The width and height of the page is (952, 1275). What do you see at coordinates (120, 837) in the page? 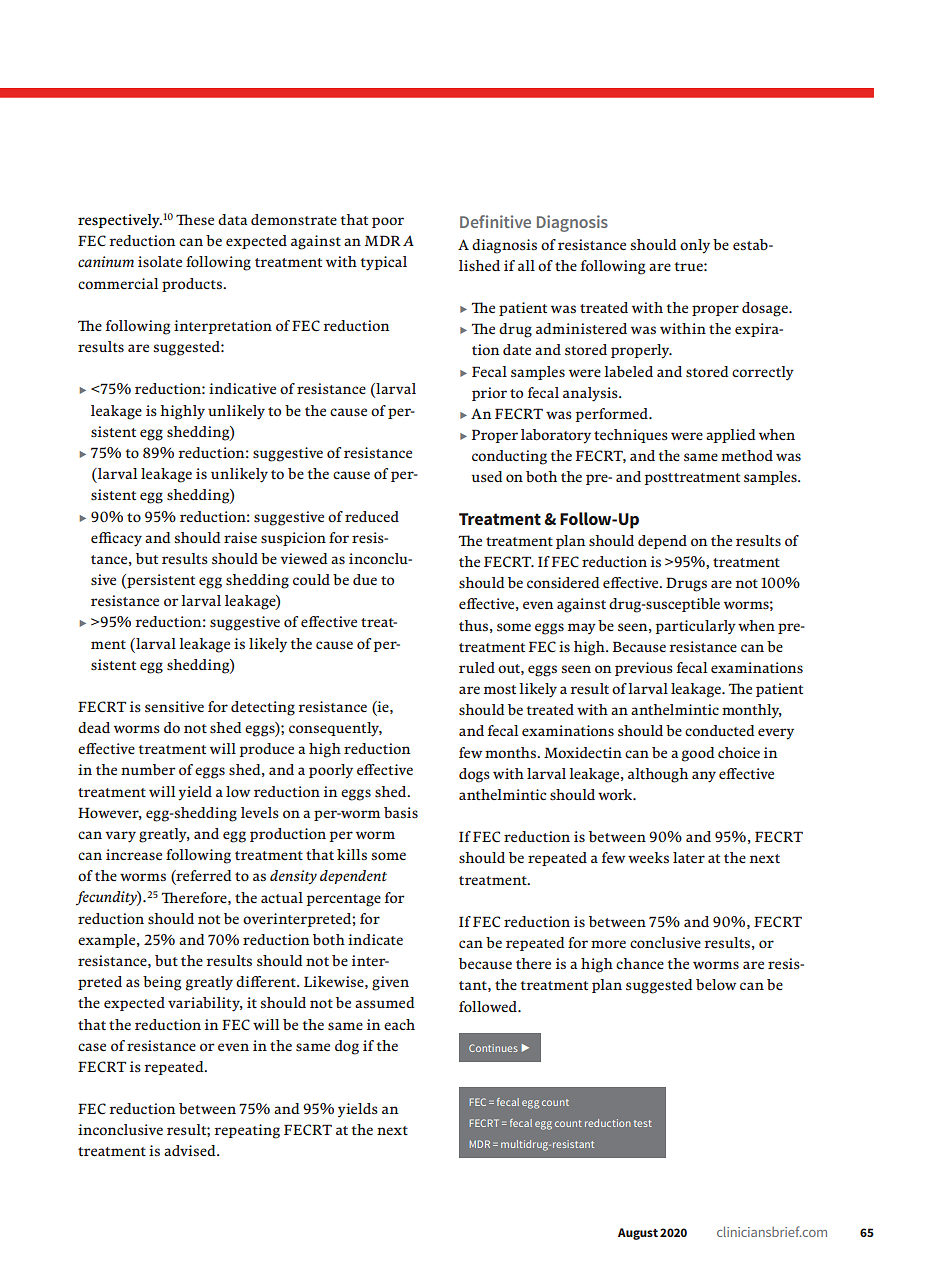
I see `vary` at bounding box center [120, 837].
